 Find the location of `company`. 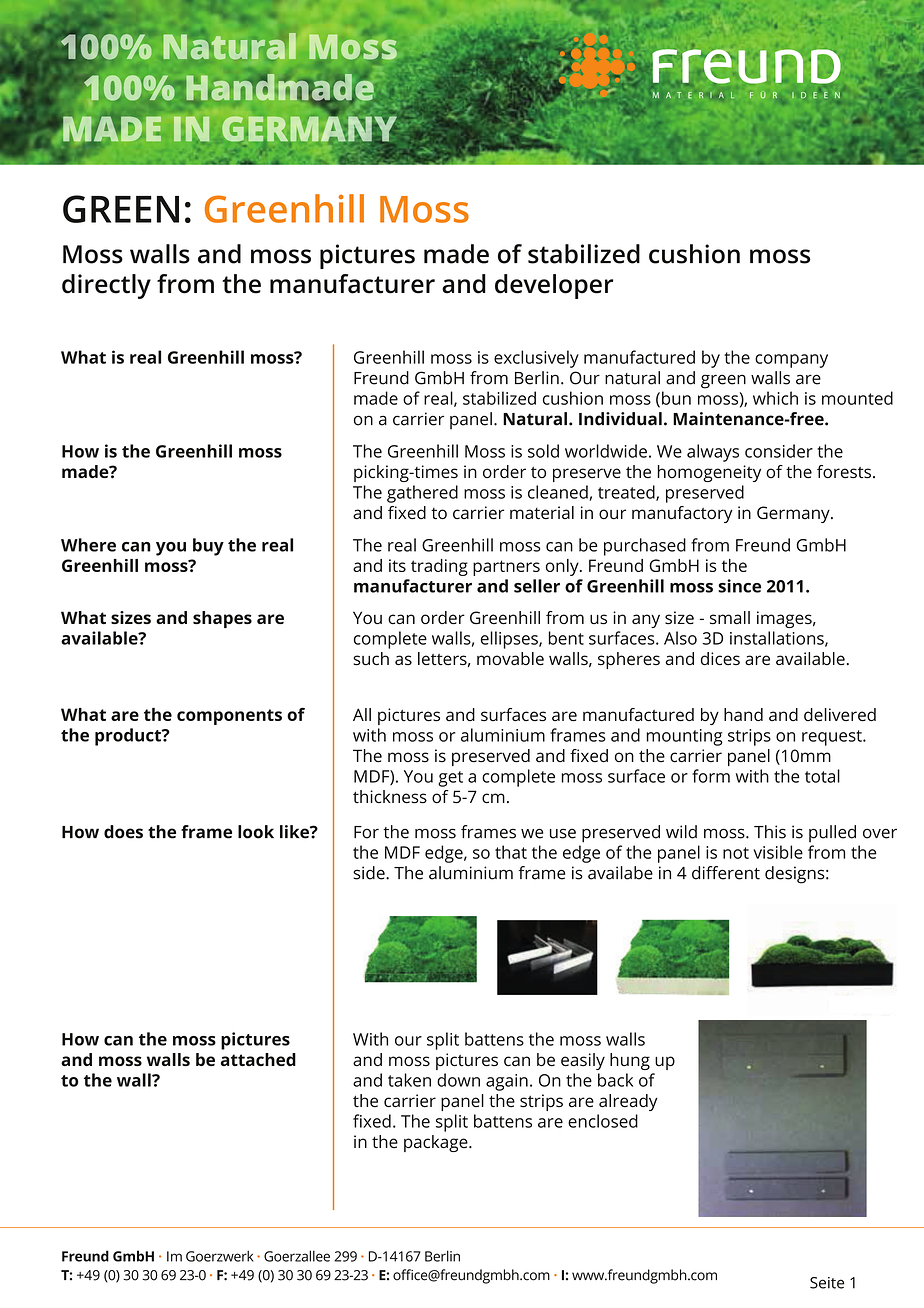

company is located at coordinates (791, 361).
